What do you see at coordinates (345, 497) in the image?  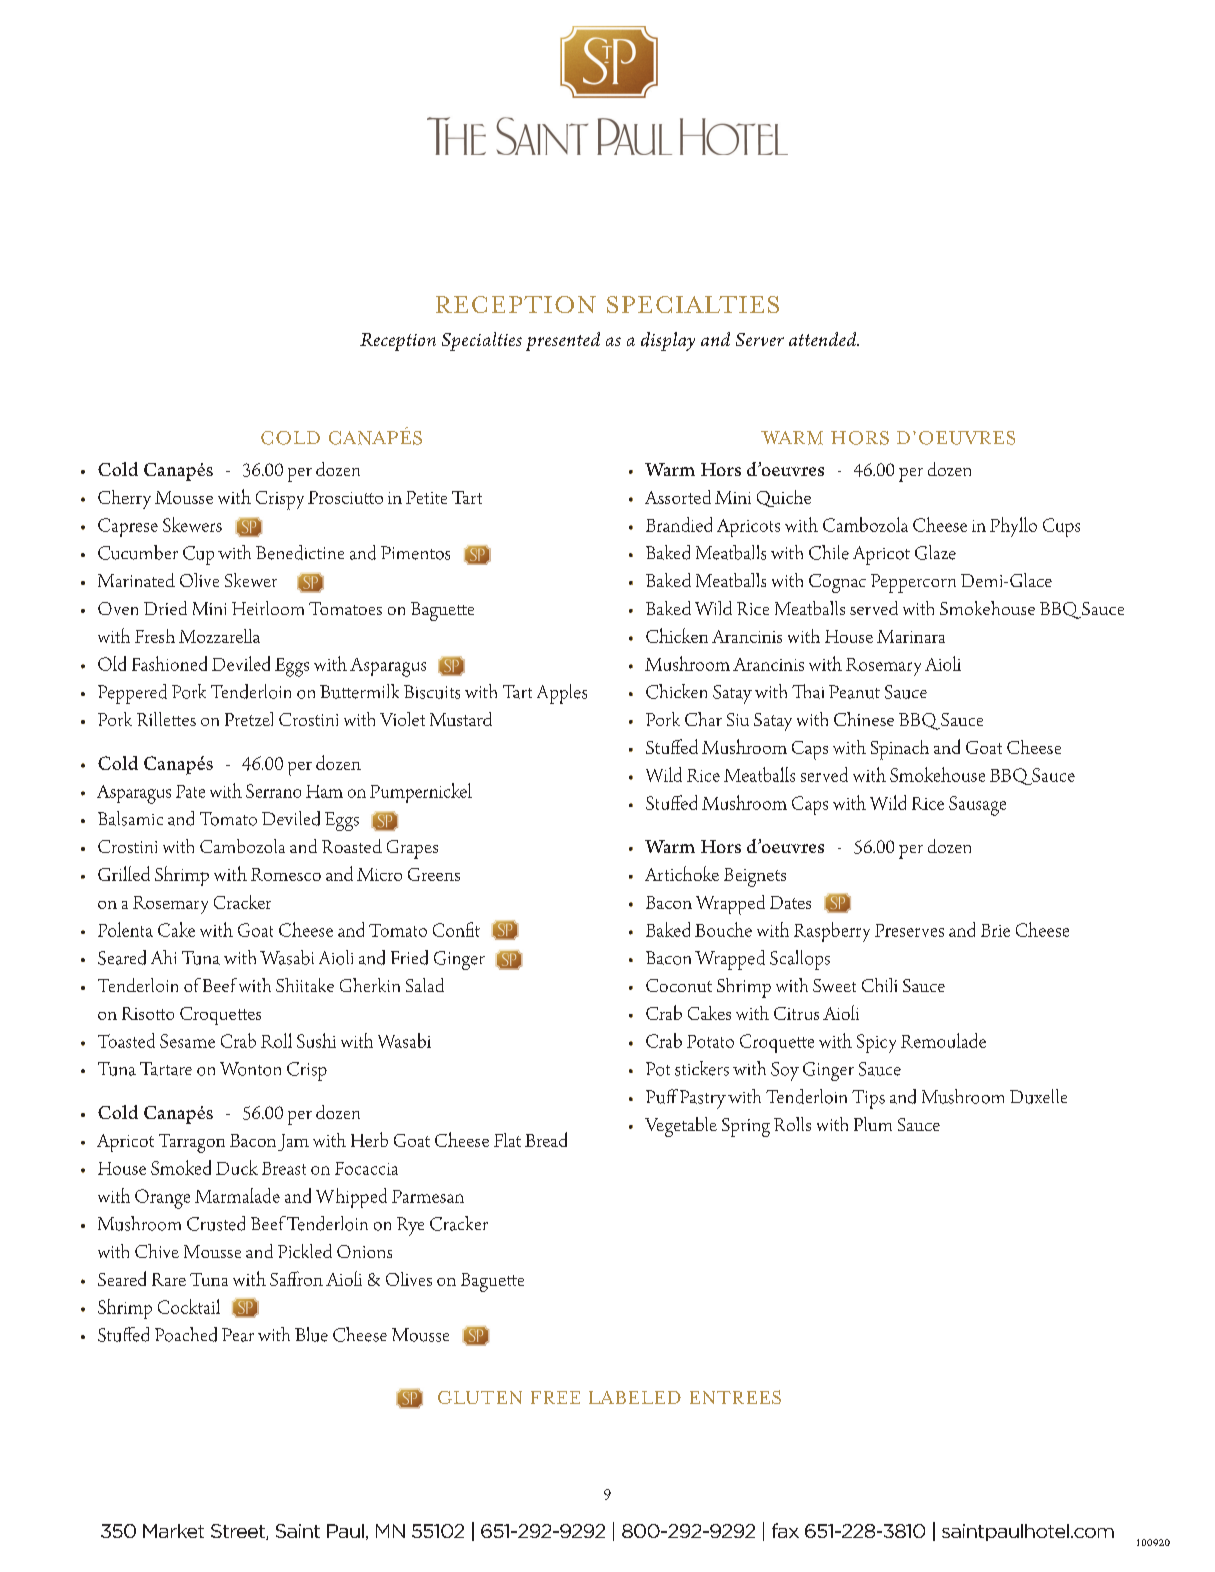 I see `Prosciutto` at bounding box center [345, 497].
